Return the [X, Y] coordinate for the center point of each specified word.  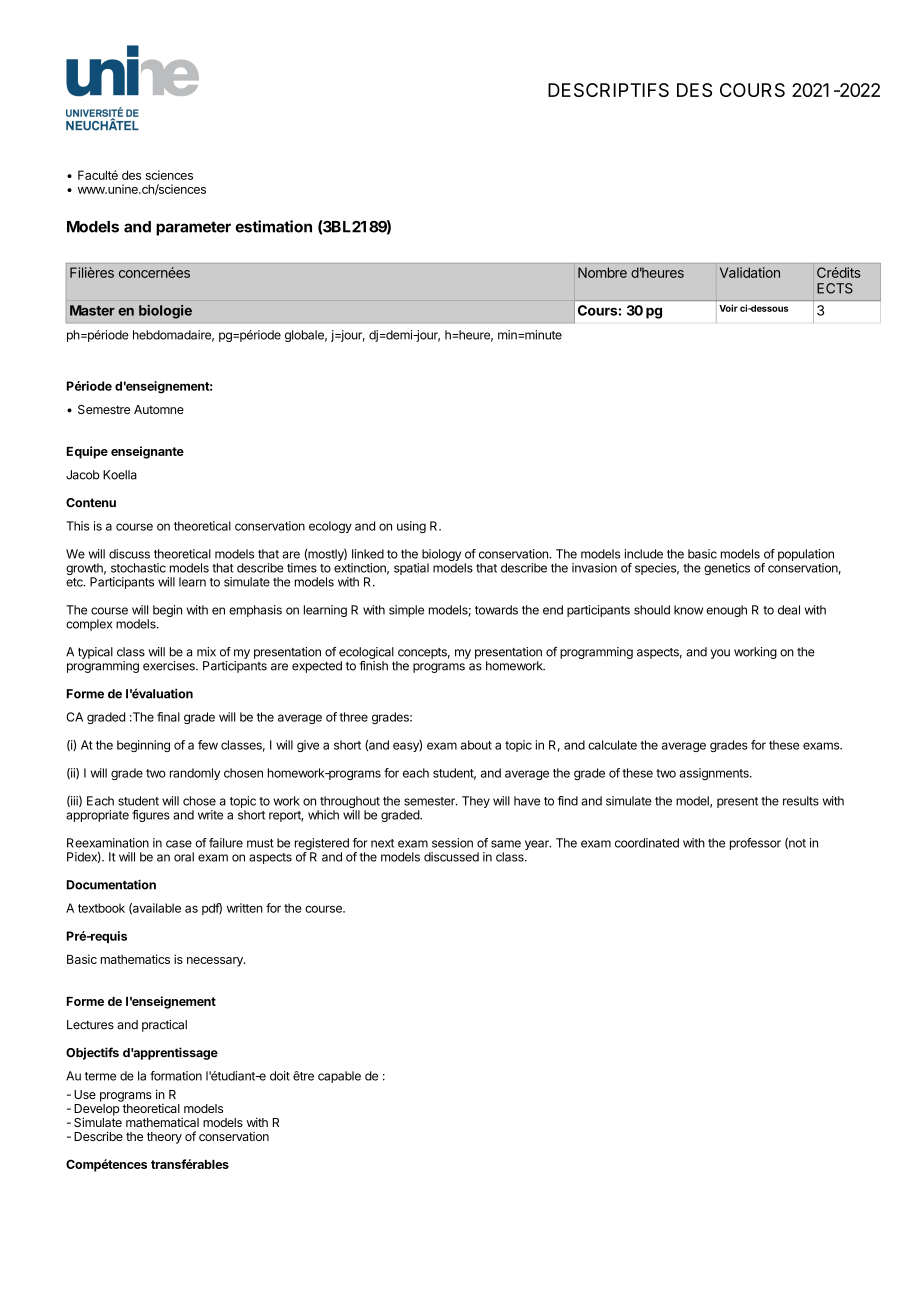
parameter [193, 228]
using [411, 527]
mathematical [162, 1122]
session [452, 843]
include [643, 554]
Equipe [87, 452]
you [720, 654]
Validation [750, 272]
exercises [170, 666]
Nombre [602, 272]
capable [339, 1077]
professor [755, 844]
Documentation [111, 884]
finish [373, 666]
